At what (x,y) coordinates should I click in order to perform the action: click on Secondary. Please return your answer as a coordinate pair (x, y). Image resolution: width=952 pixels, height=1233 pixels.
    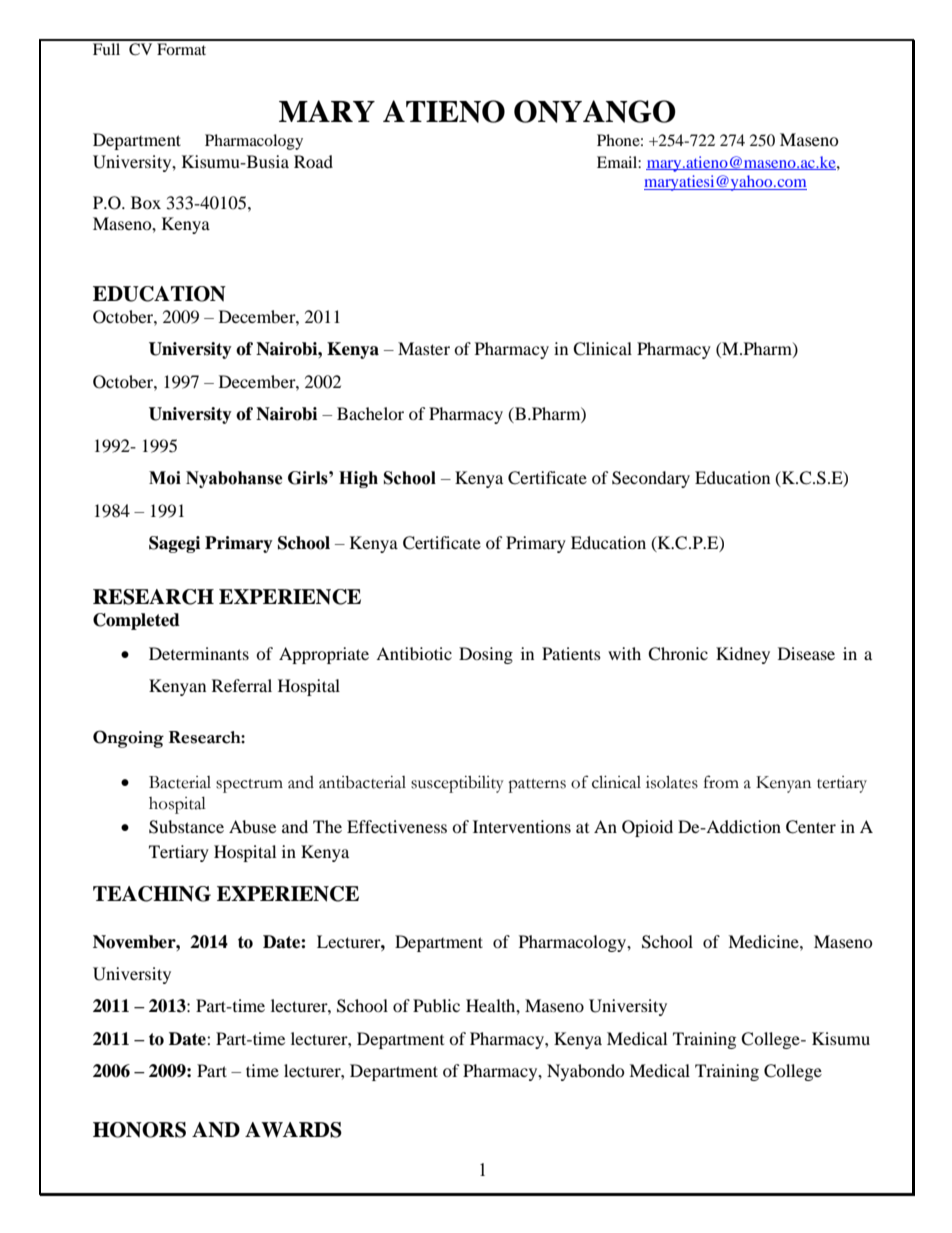
    Looking at the image, I should click on (651, 479).
